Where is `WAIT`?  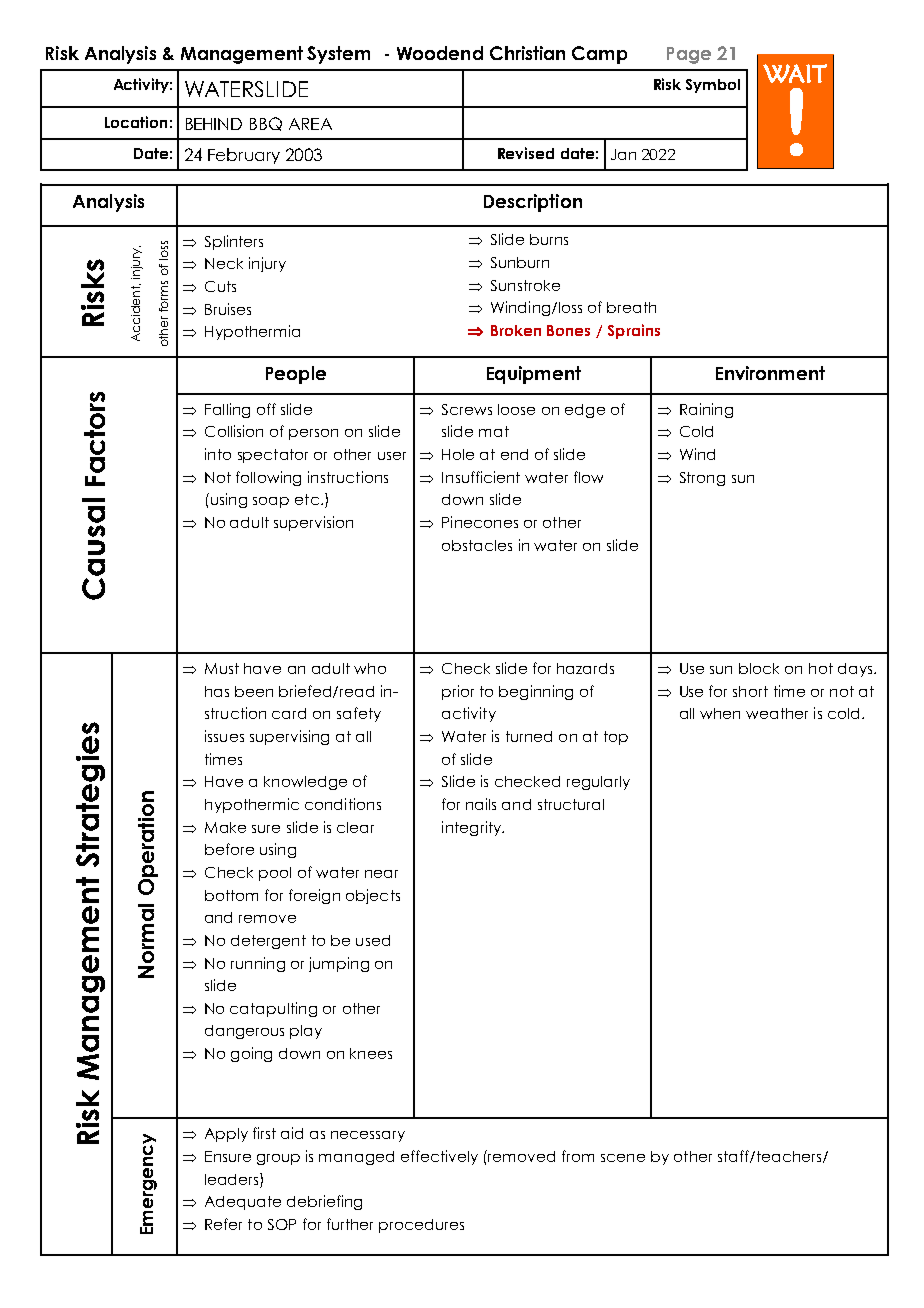
WAIT is located at coordinates (795, 73).
